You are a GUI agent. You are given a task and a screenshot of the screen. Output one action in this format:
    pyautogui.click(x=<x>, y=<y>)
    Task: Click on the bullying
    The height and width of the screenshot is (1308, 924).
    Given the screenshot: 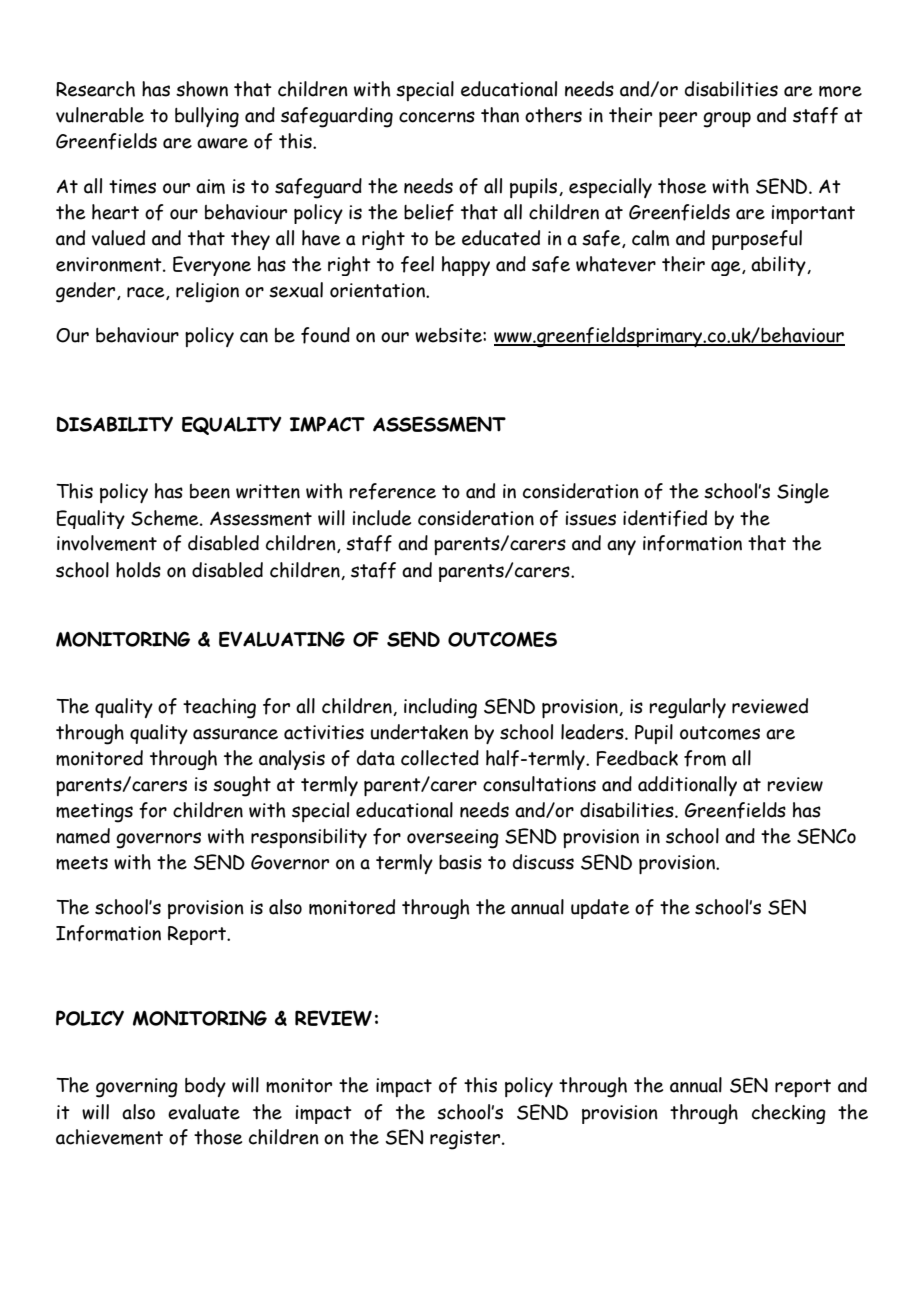 What is the action you would take?
    pyautogui.click(x=207, y=117)
